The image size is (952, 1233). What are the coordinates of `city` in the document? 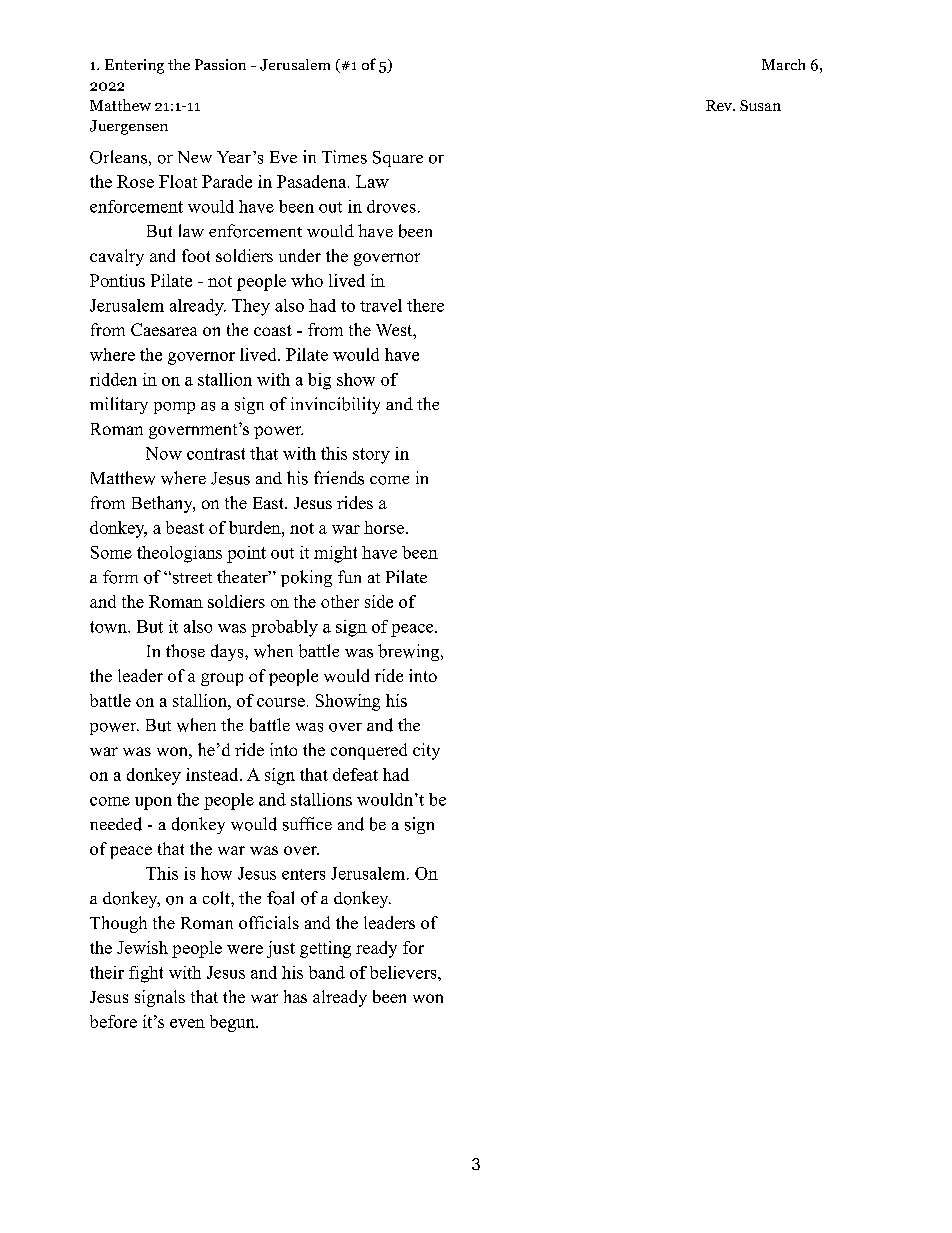 It's located at (426, 751).
